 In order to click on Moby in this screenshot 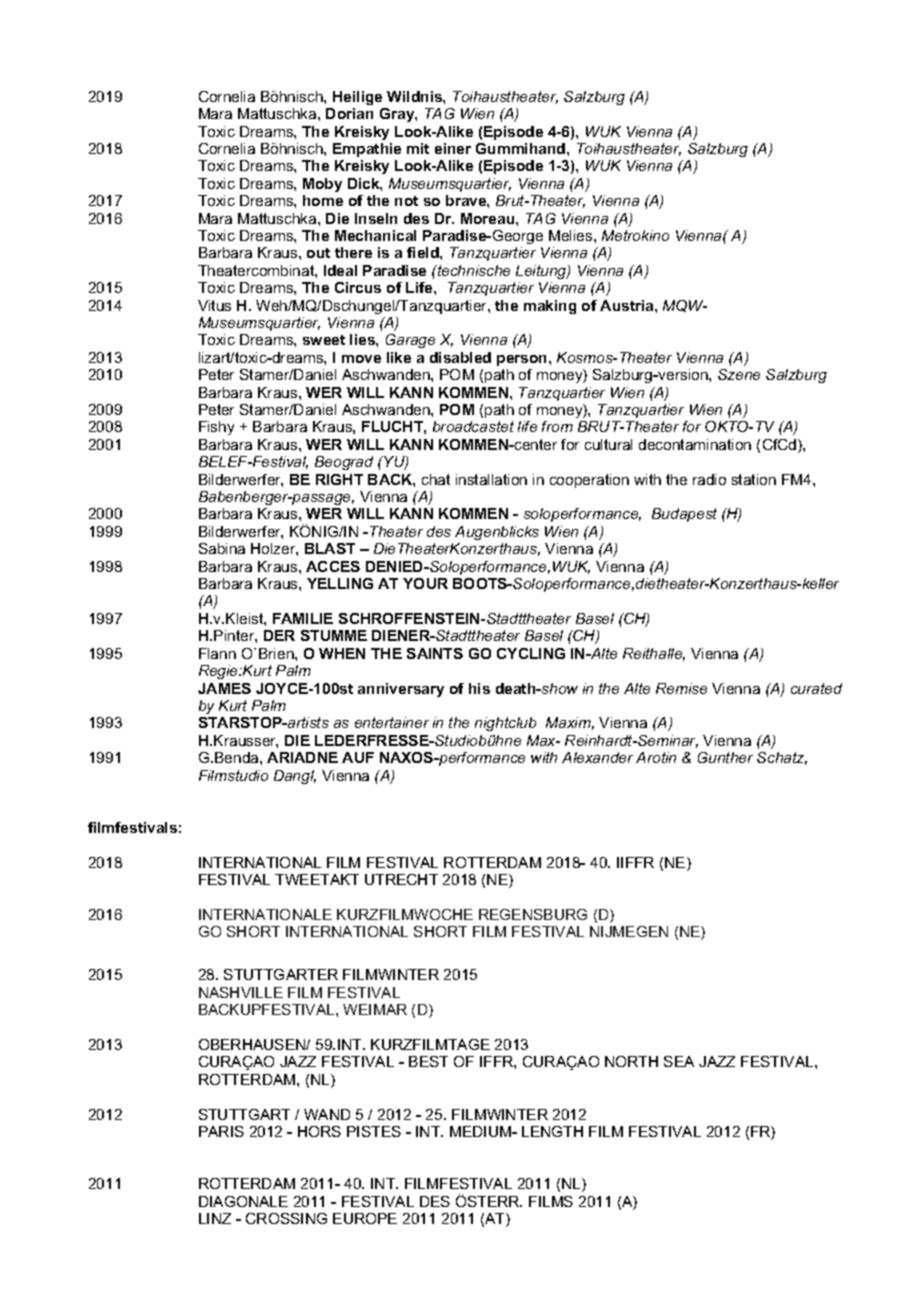, I will do `click(322, 185)`.
